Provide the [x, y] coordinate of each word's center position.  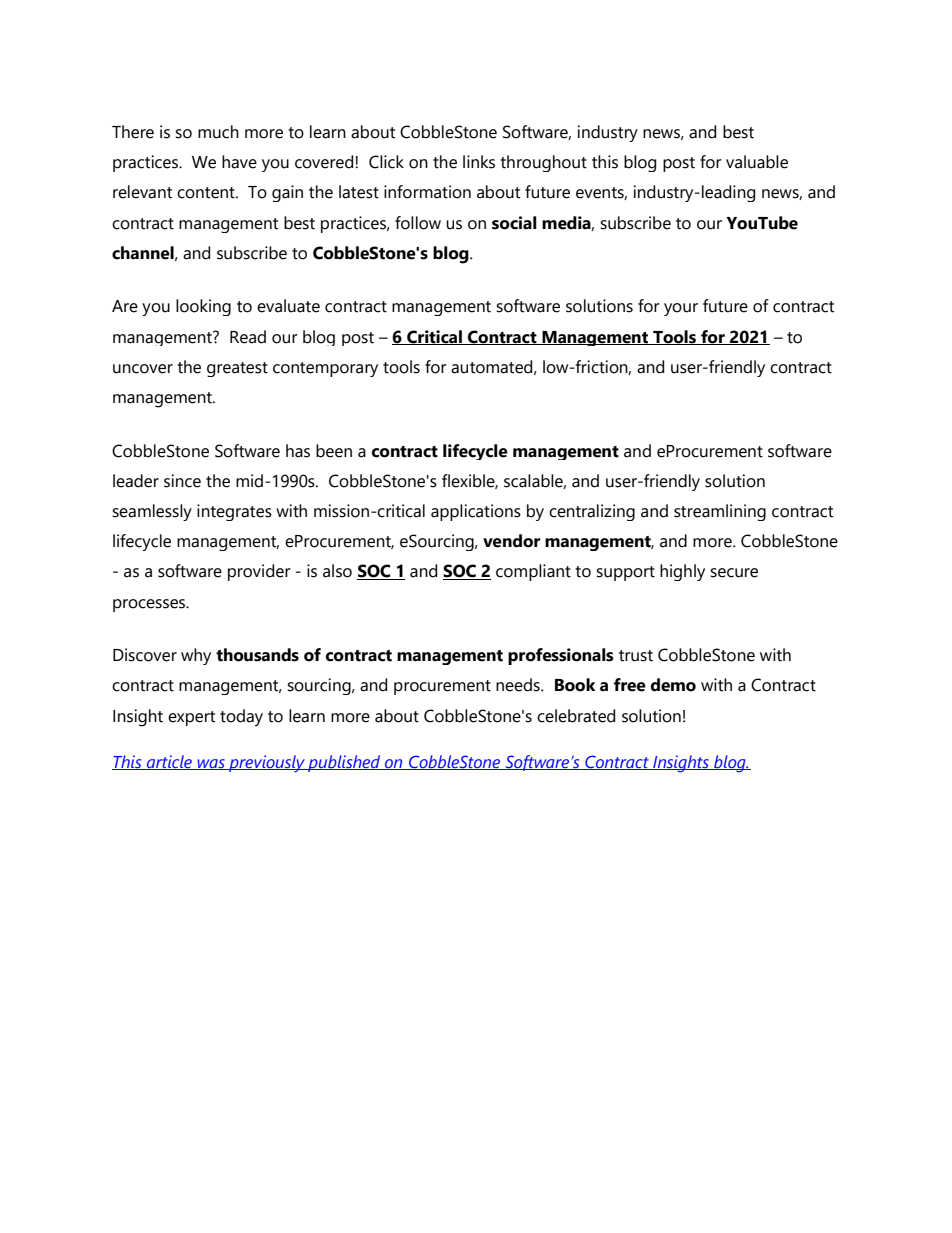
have [239, 162]
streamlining [720, 512]
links [479, 162]
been [334, 451]
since [182, 481]
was [211, 764]
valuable [757, 162]
